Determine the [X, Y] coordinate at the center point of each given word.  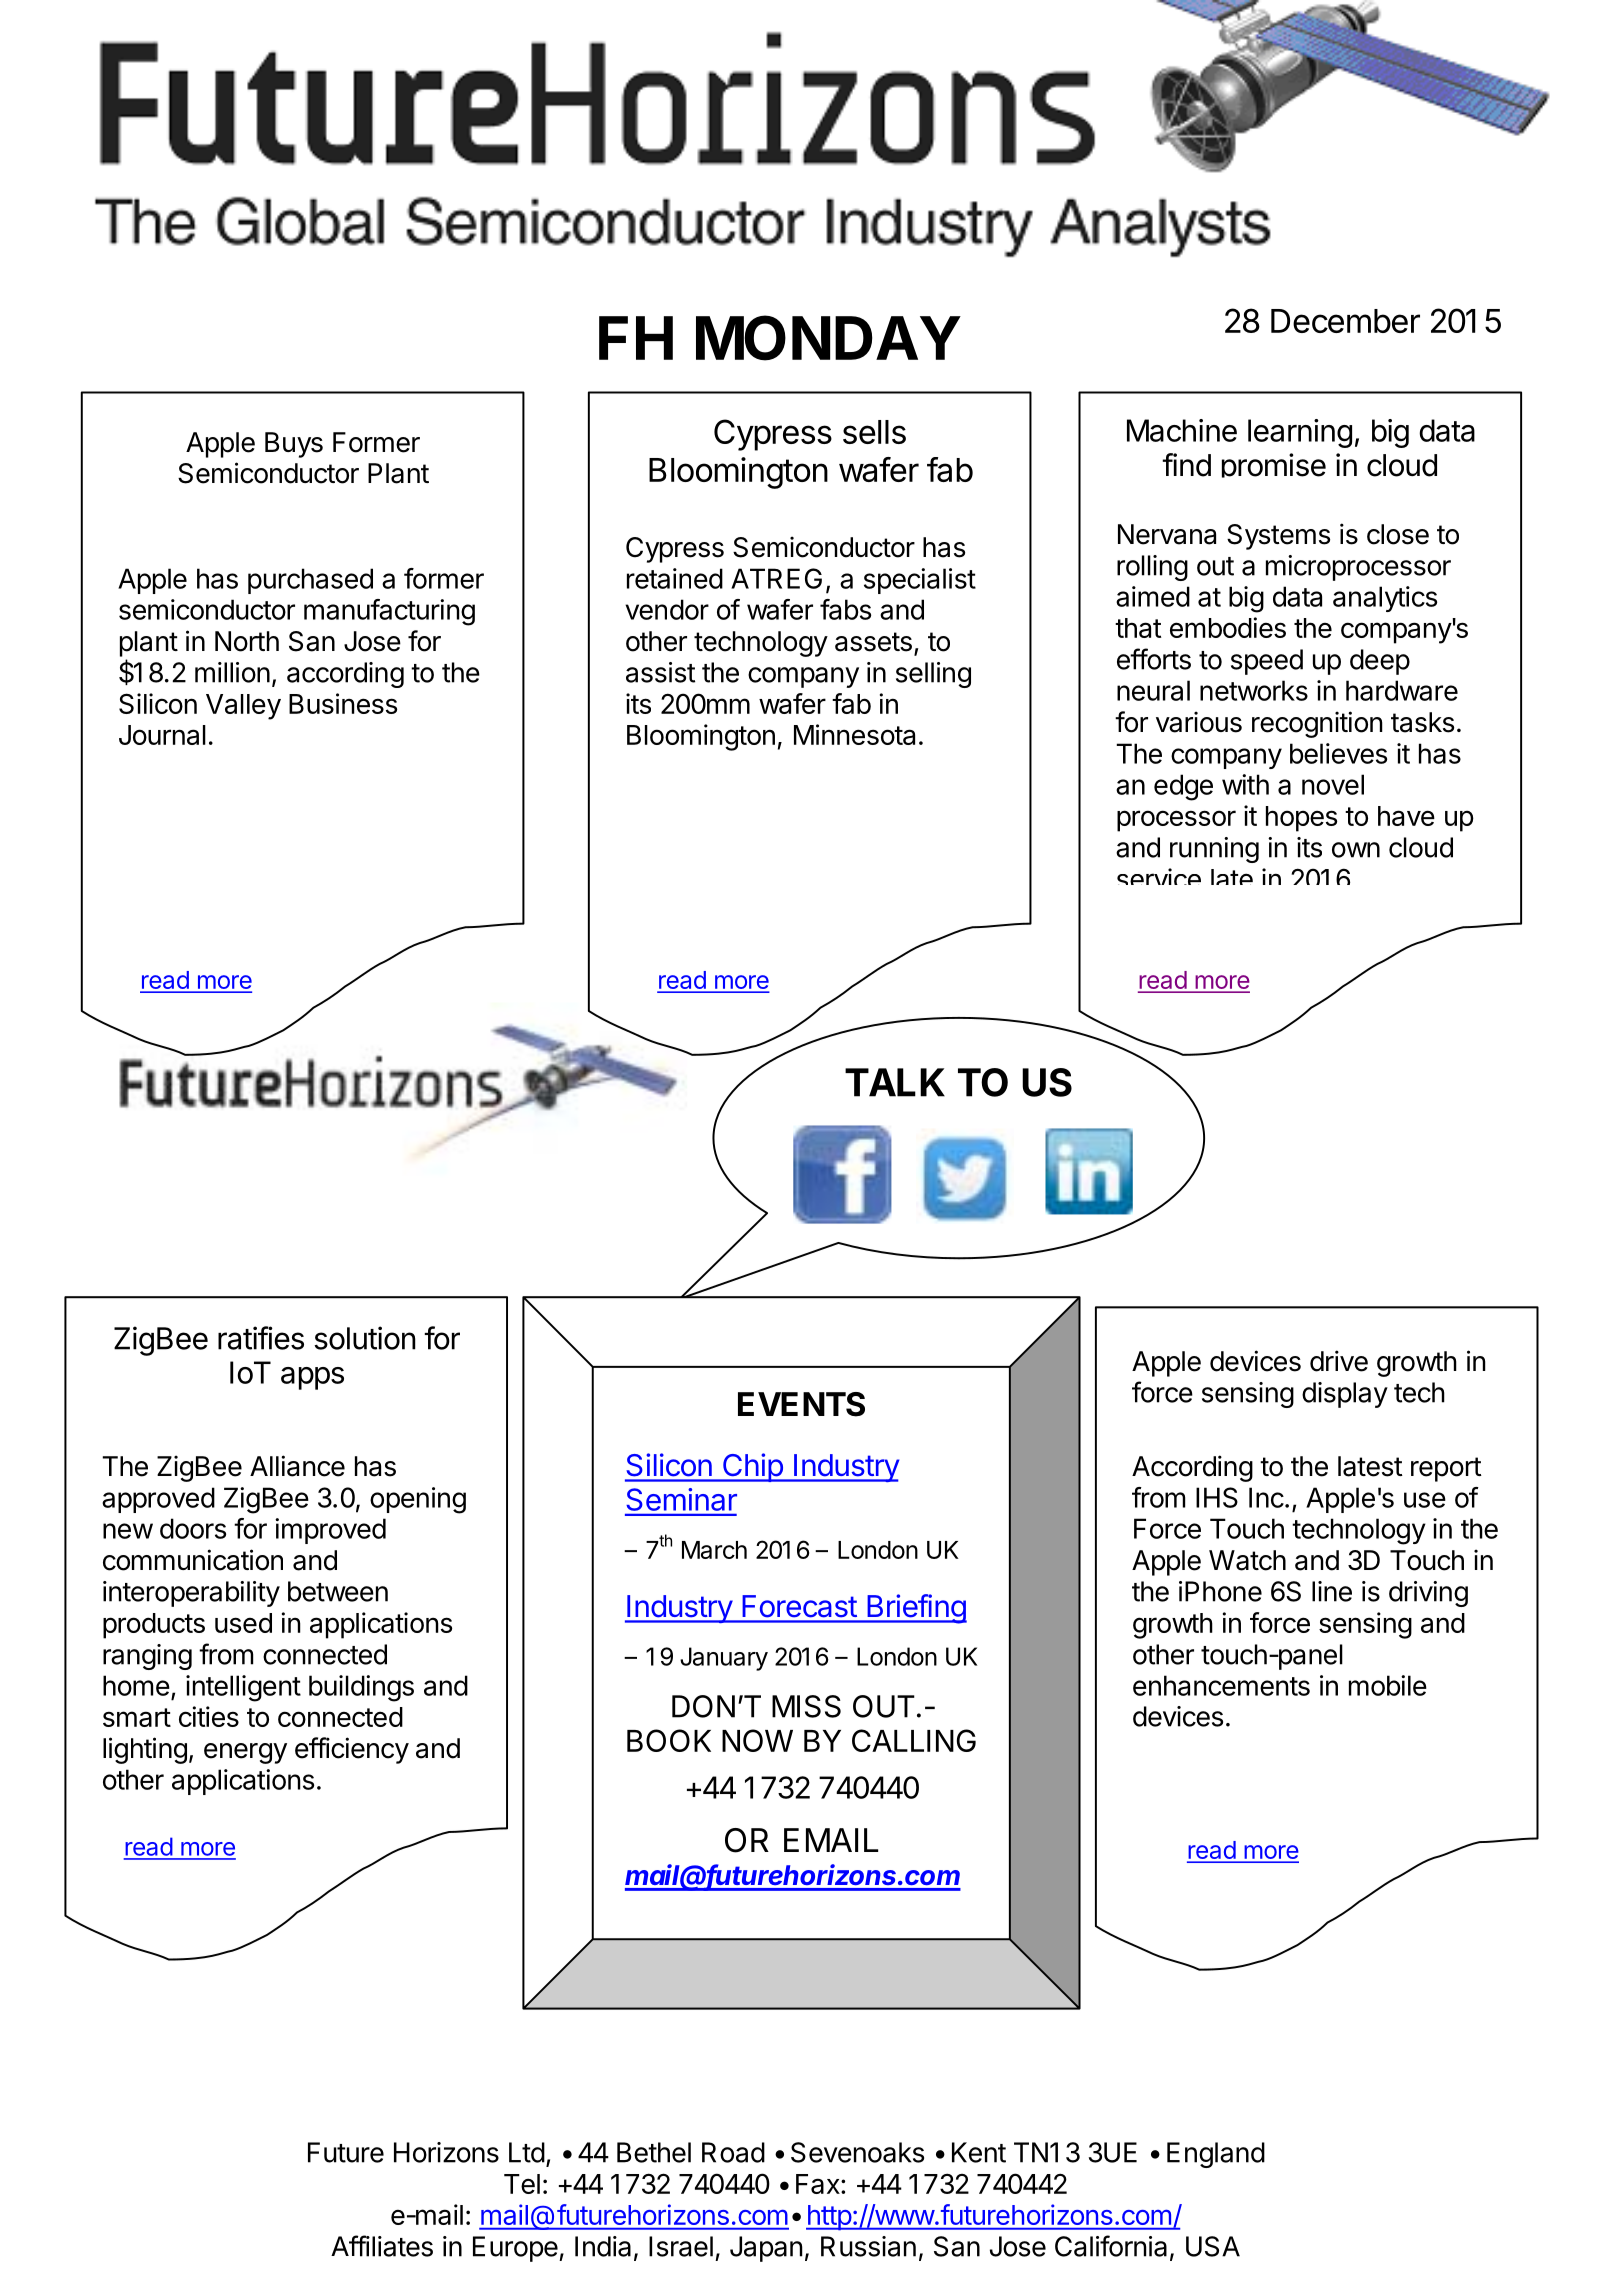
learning [1300, 433]
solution [365, 1338]
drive [1339, 1361]
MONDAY [828, 338]
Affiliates [382, 2246]
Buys [294, 445]
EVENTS [801, 1404]
